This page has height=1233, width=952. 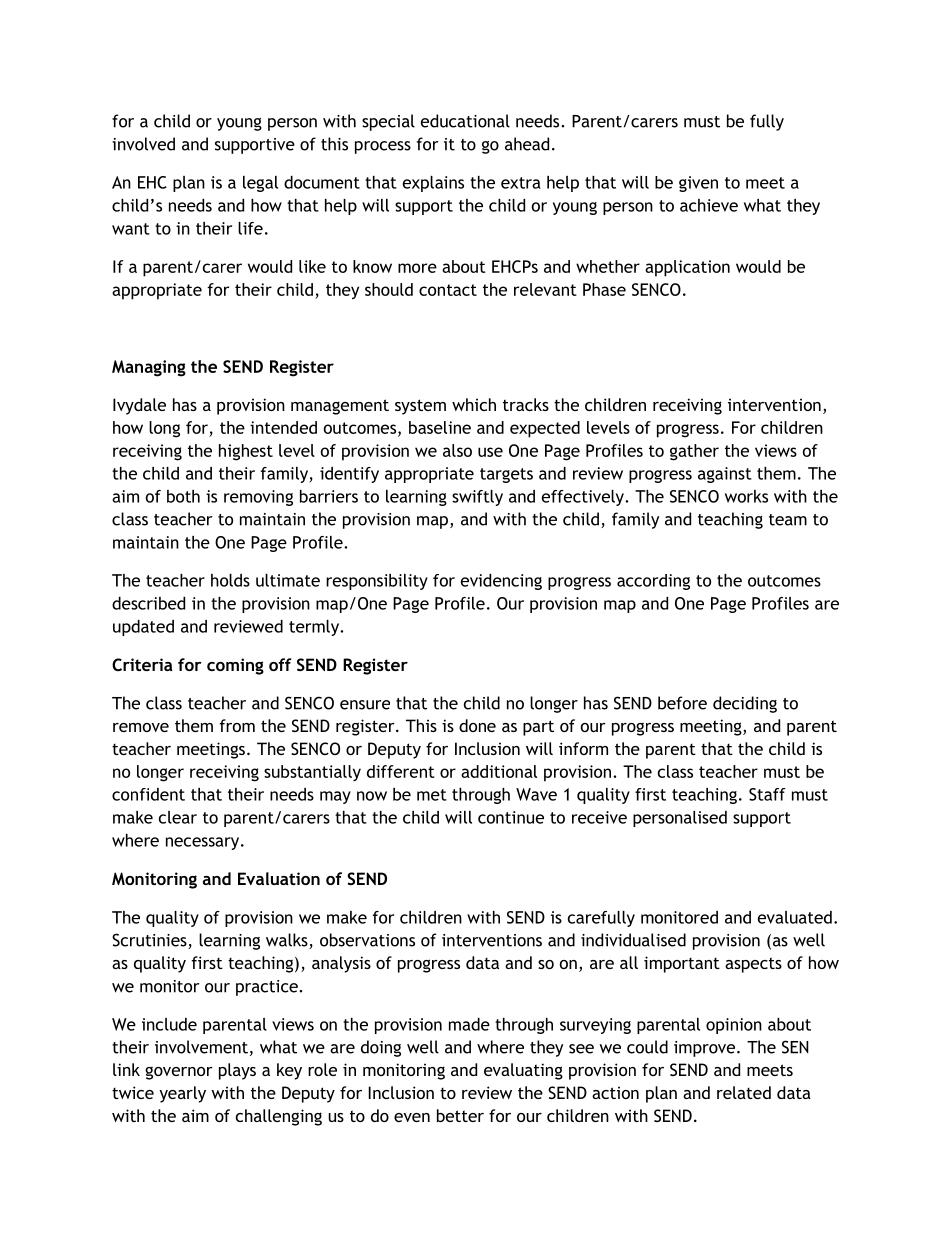 What do you see at coordinates (698, 184) in the page?
I see `given` at bounding box center [698, 184].
